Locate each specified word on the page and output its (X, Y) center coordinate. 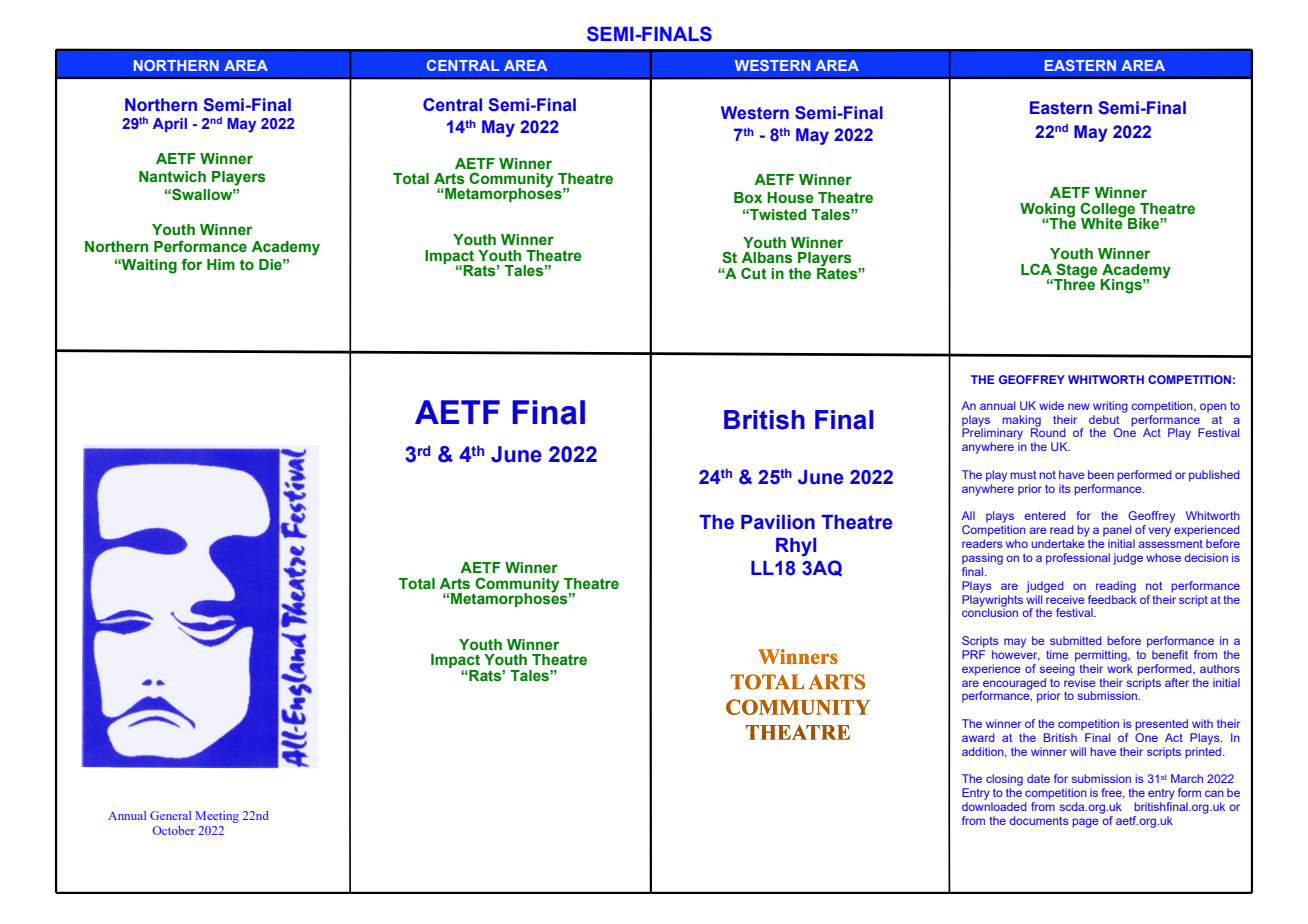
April (170, 125)
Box (748, 197)
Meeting (217, 817)
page (1085, 823)
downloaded (994, 806)
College (1108, 210)
